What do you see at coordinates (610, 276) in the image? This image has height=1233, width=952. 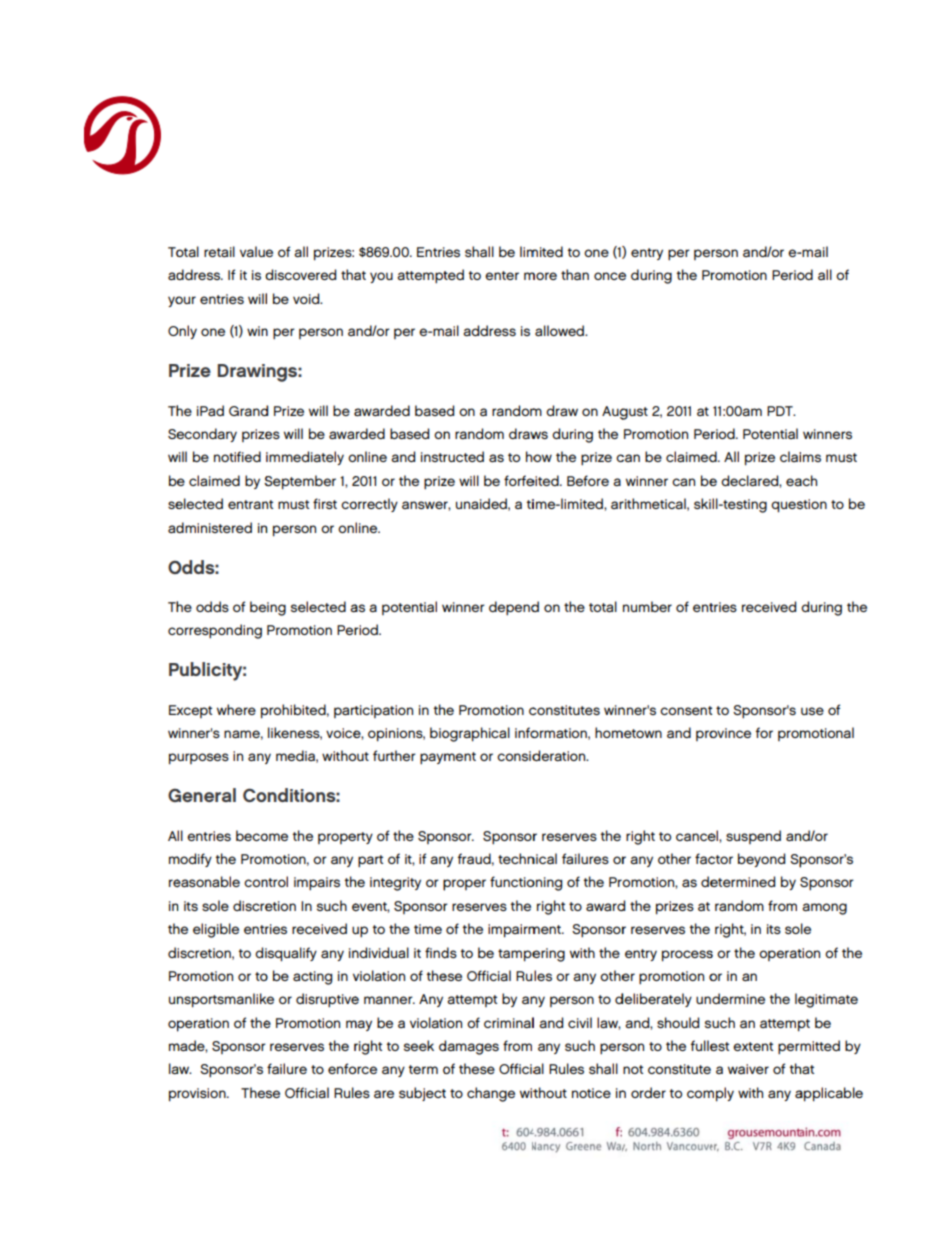 I see `once` at bounding box center [610, 276].
